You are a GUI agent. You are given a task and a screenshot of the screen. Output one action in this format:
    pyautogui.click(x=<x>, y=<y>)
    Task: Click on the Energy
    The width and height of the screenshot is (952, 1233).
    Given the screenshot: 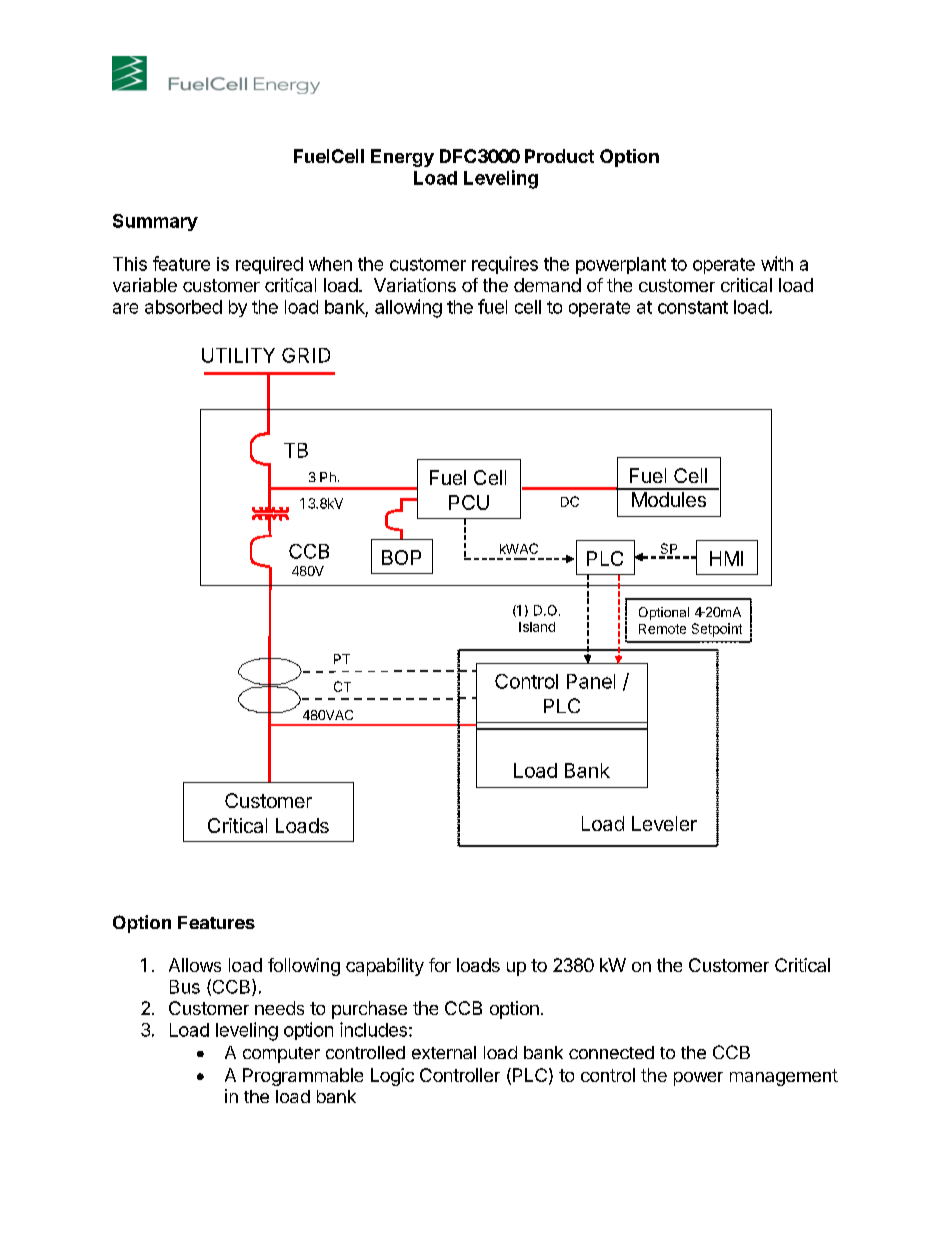 What is the action you would take?
    pyautogui.click(x=402, y=158)
